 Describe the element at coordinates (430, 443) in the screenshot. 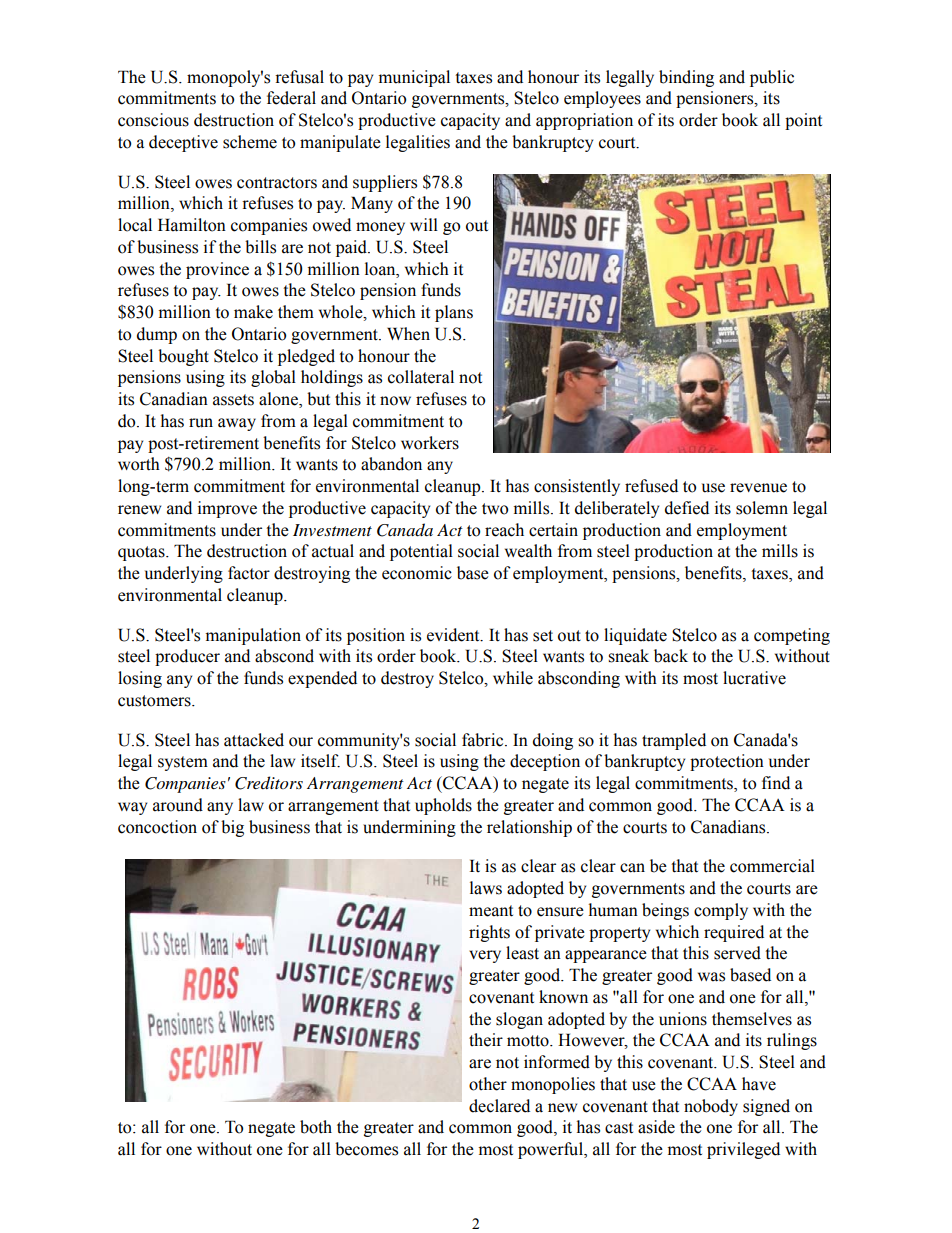

I see `workers` at that location.
